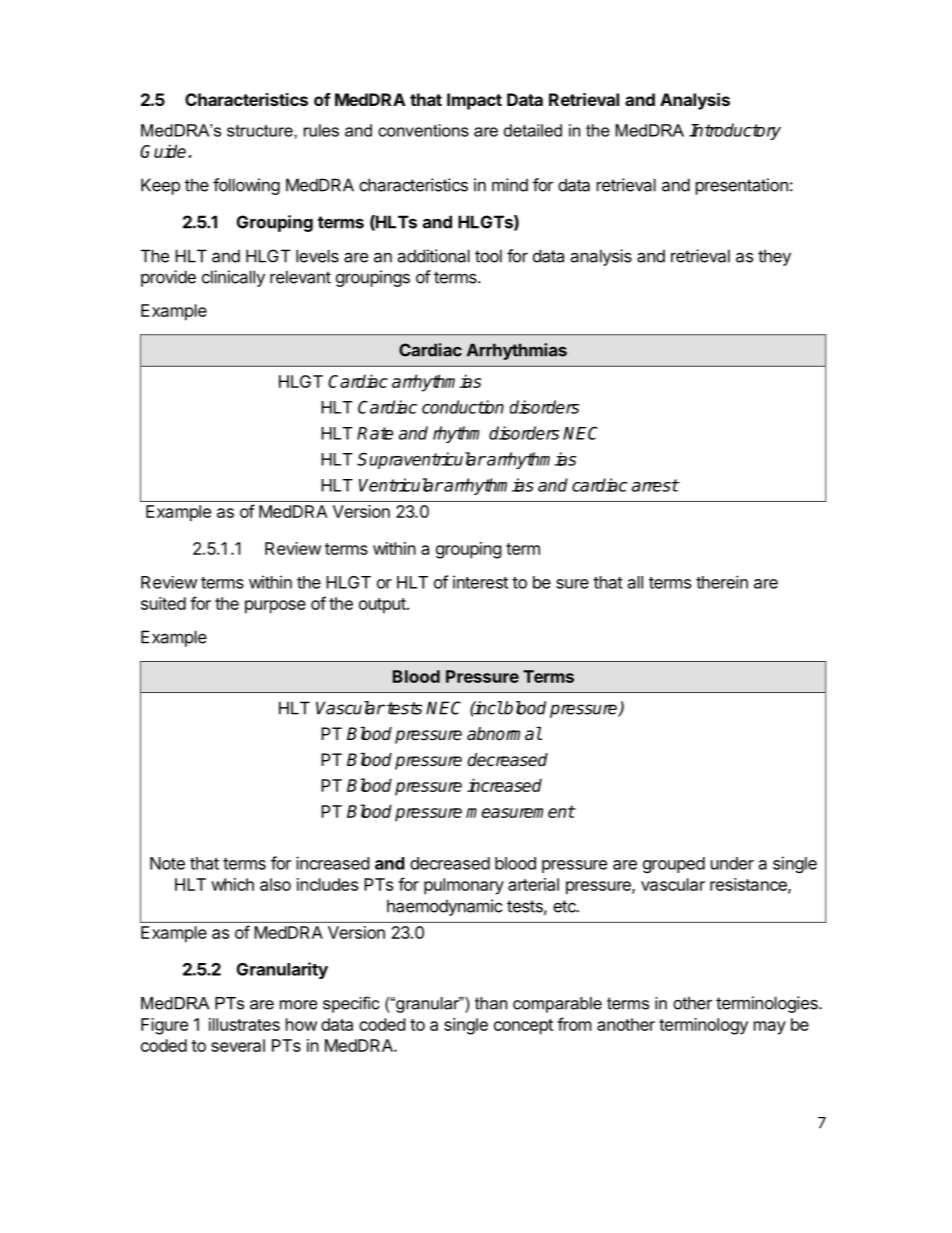 The height and width of the document is (1233, 952). What do you see at coordinates (722, 582) in the document?
I see `therein` at bounding box center [722, 582].
